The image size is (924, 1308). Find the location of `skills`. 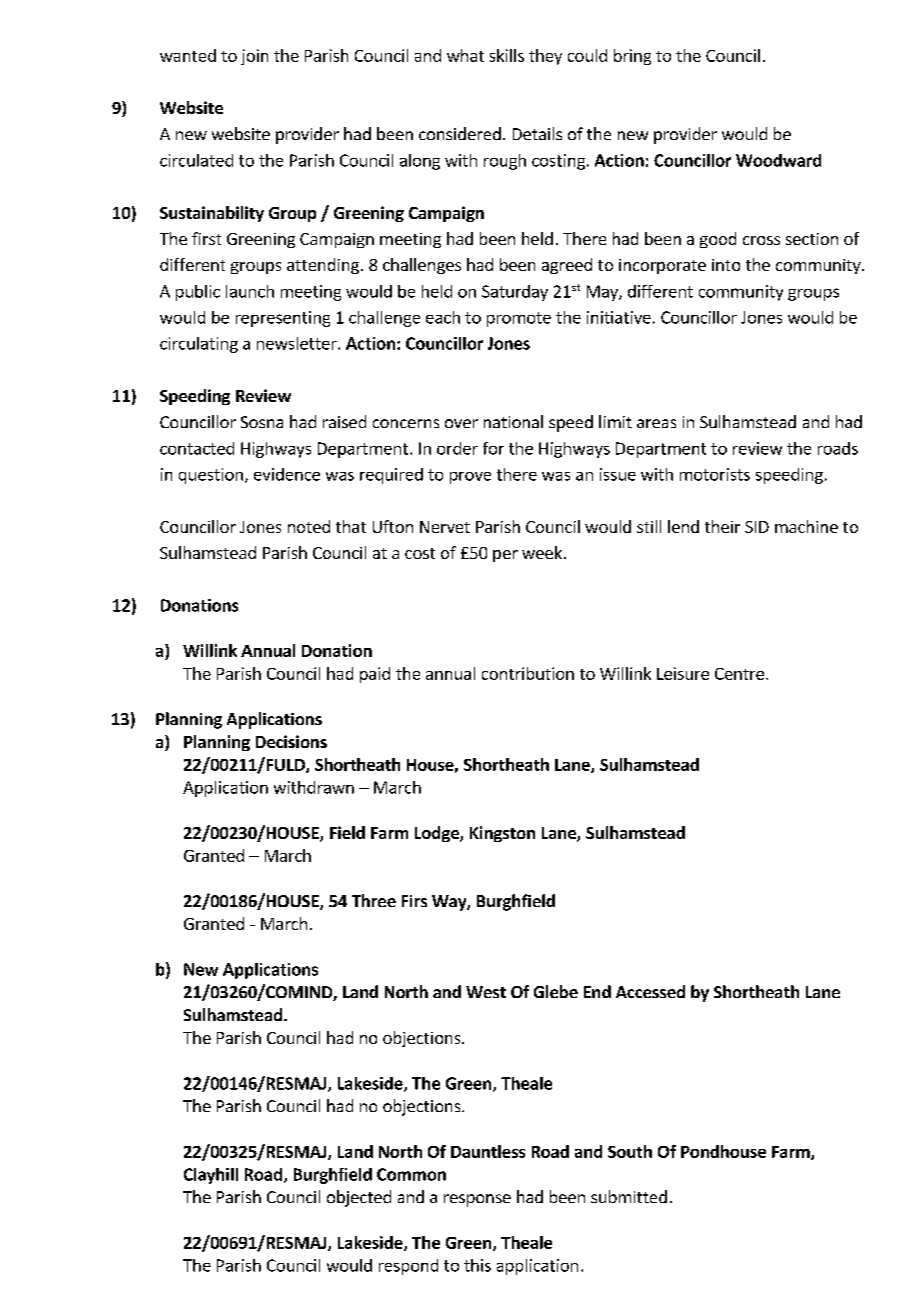

skills is located at coordinates (507, 55).
